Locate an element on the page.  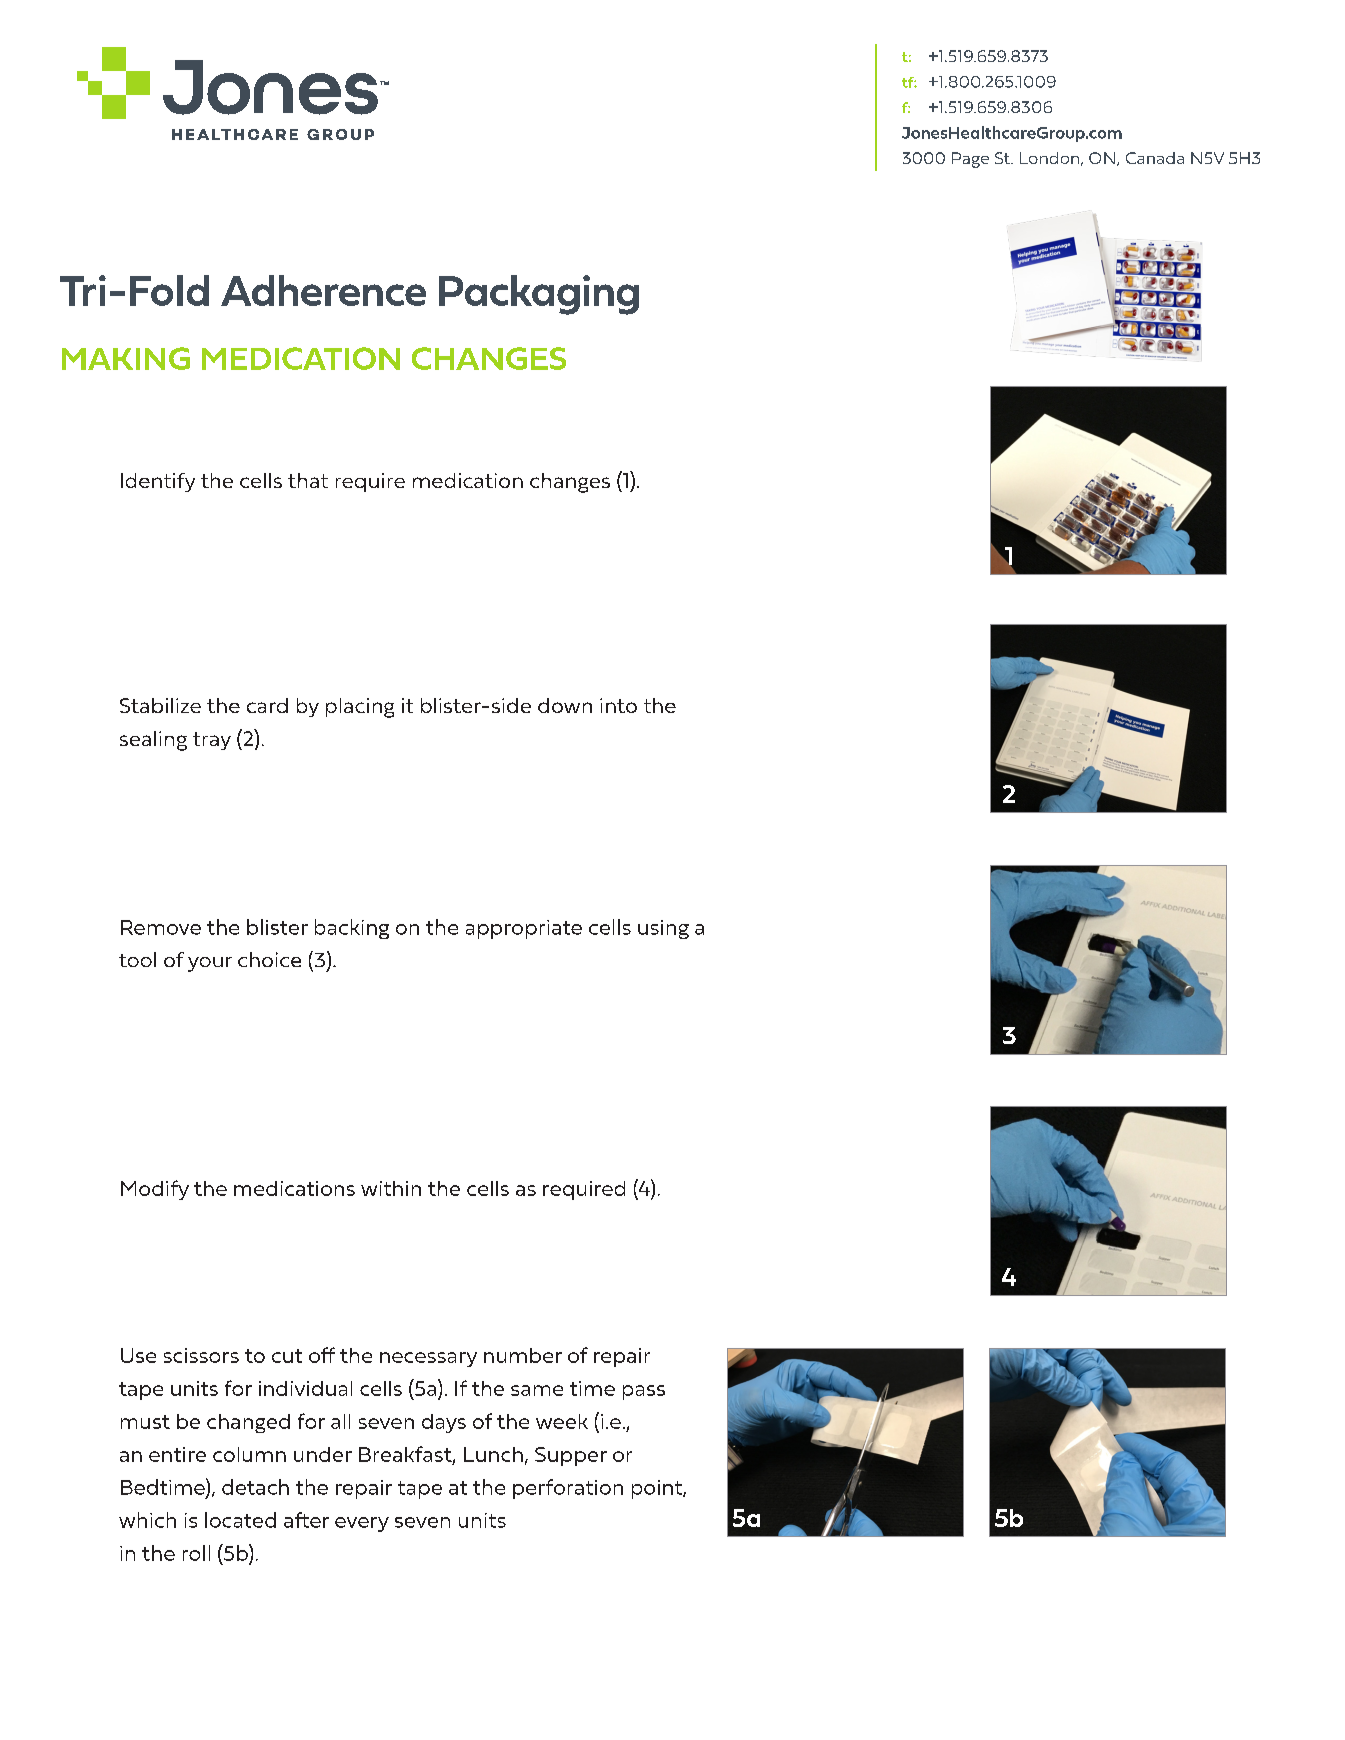
card is located at coordinates (267, 705).
